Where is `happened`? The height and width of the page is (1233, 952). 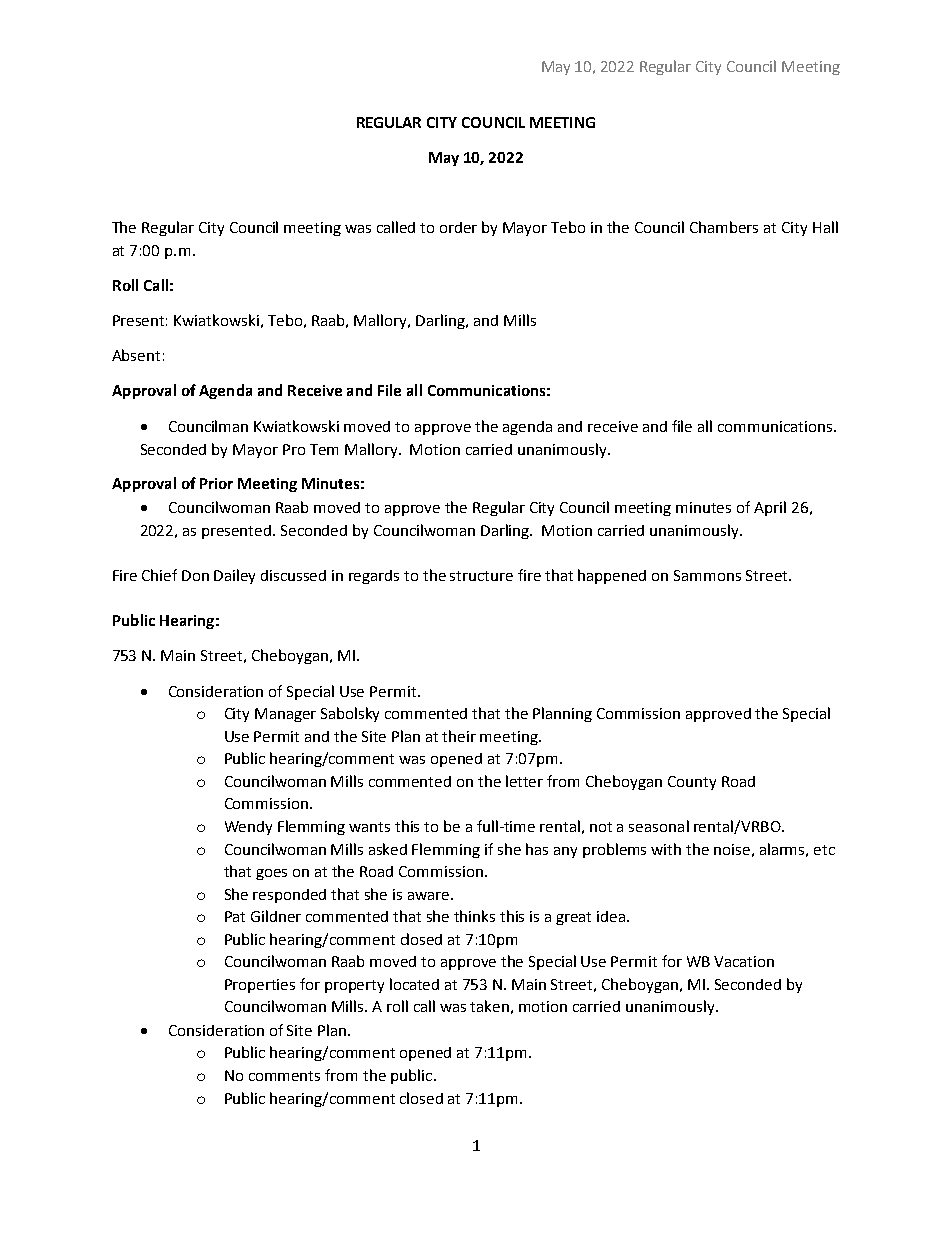
happened is located at coordinates (612, 576).
